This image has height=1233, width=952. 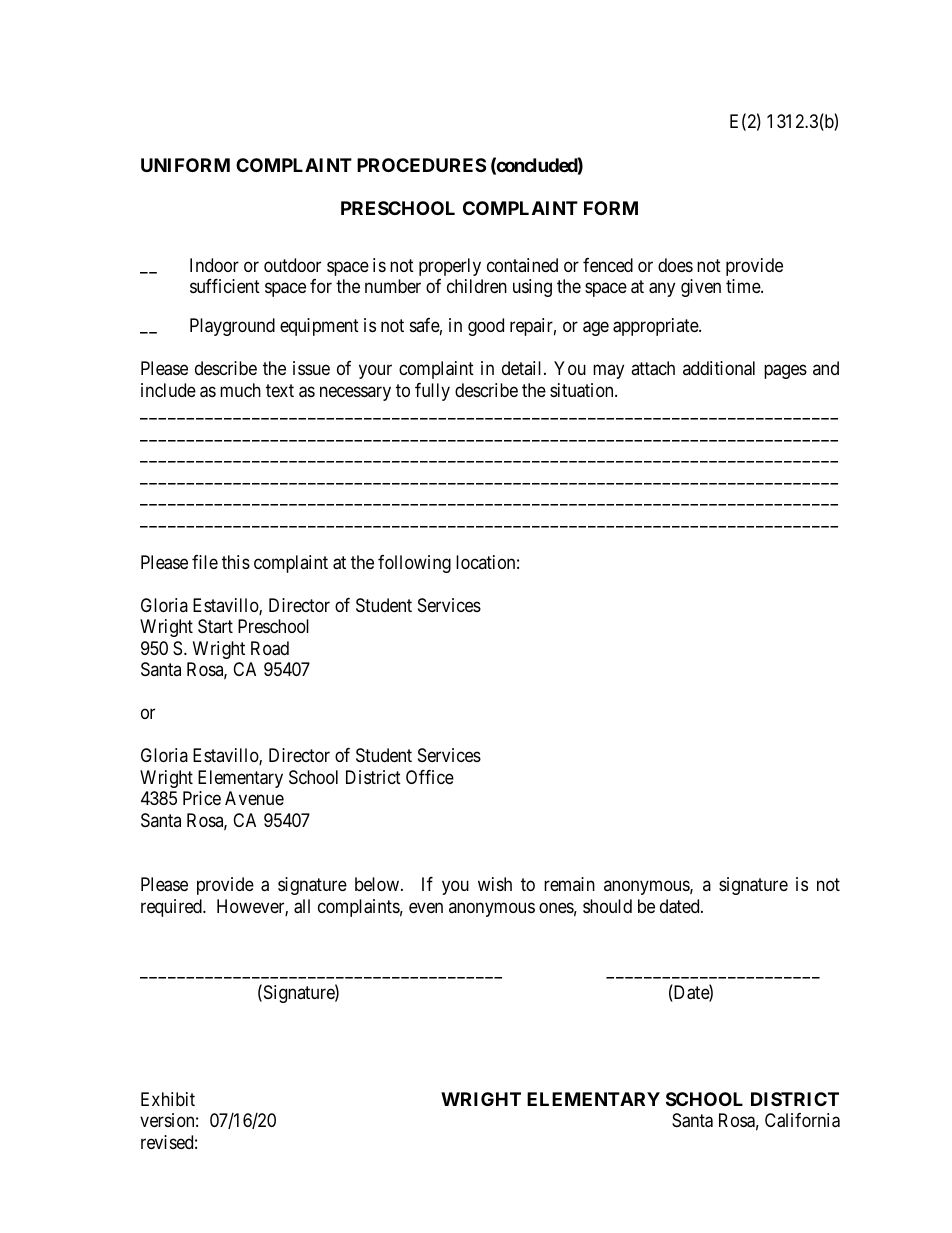 What do you see at coordinates (523, 368) in the image?
I see `detail` at bounding box center [523, 368].
